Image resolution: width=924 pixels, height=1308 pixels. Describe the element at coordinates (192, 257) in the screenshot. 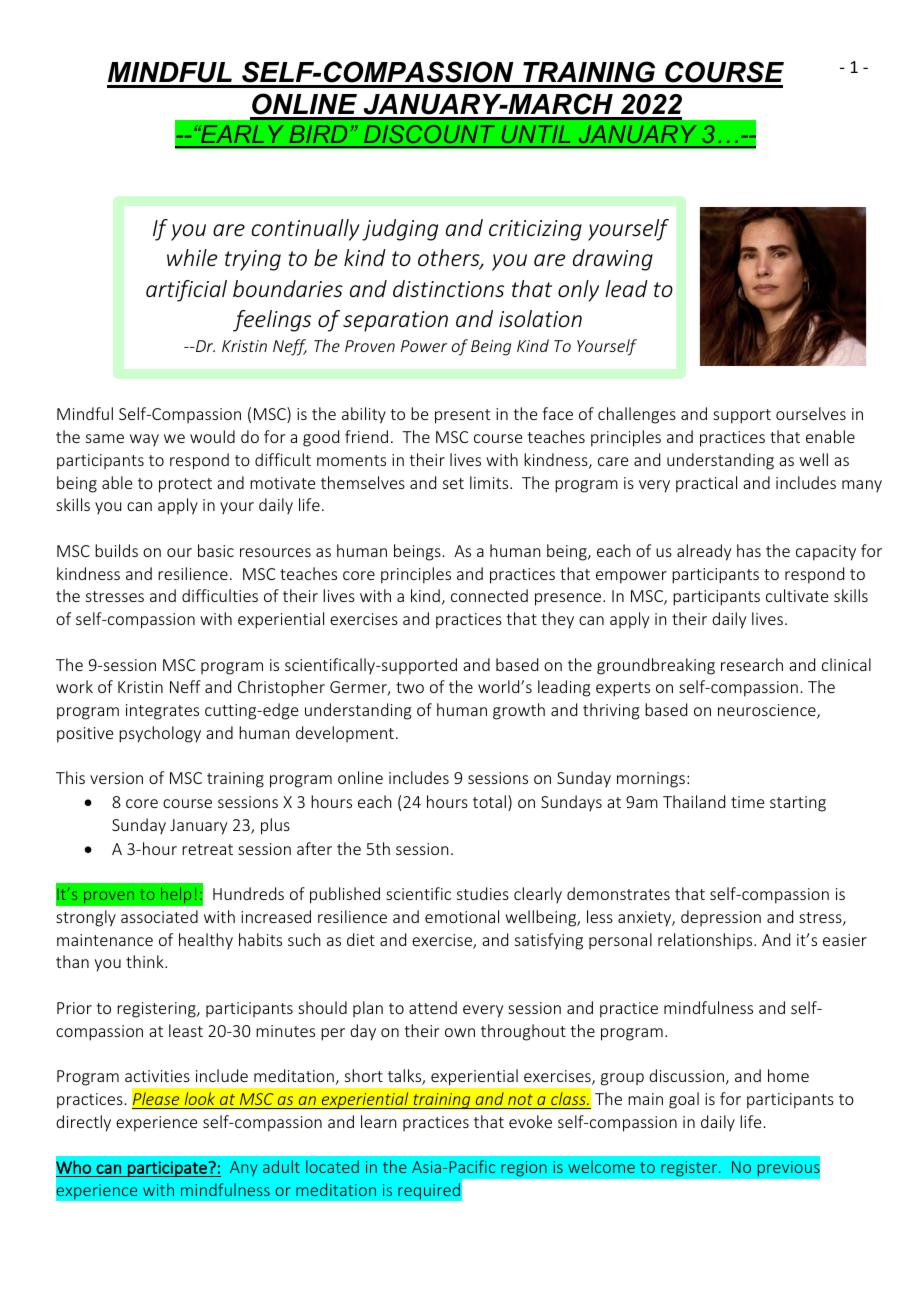

I see `while` at that location.
